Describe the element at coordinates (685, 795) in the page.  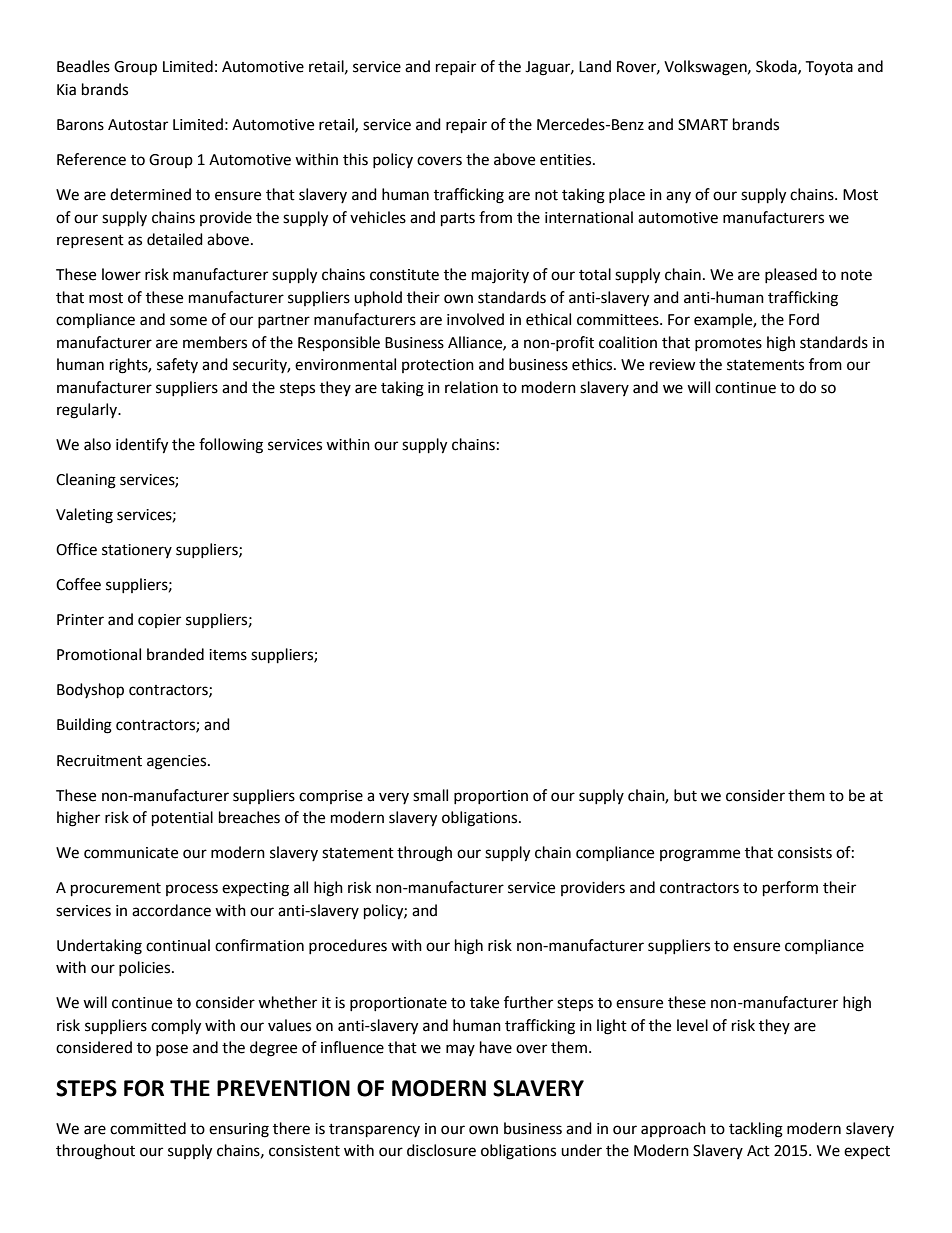
I see `but` at that location.
